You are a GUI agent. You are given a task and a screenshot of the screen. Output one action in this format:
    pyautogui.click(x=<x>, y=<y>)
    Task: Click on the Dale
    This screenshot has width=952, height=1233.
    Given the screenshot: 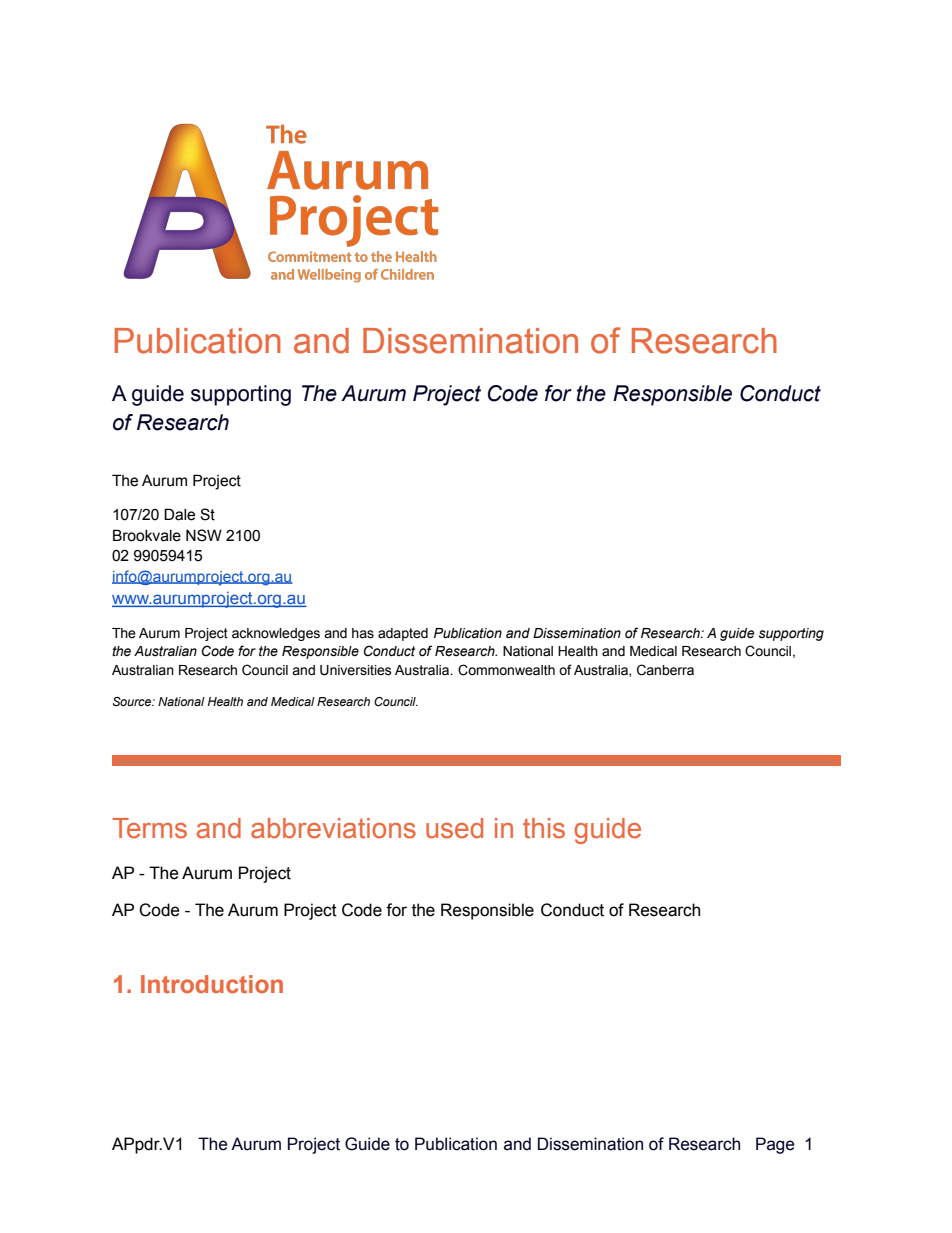 What is the action you would take?
    pyautogui.click(x=179, y=514)
